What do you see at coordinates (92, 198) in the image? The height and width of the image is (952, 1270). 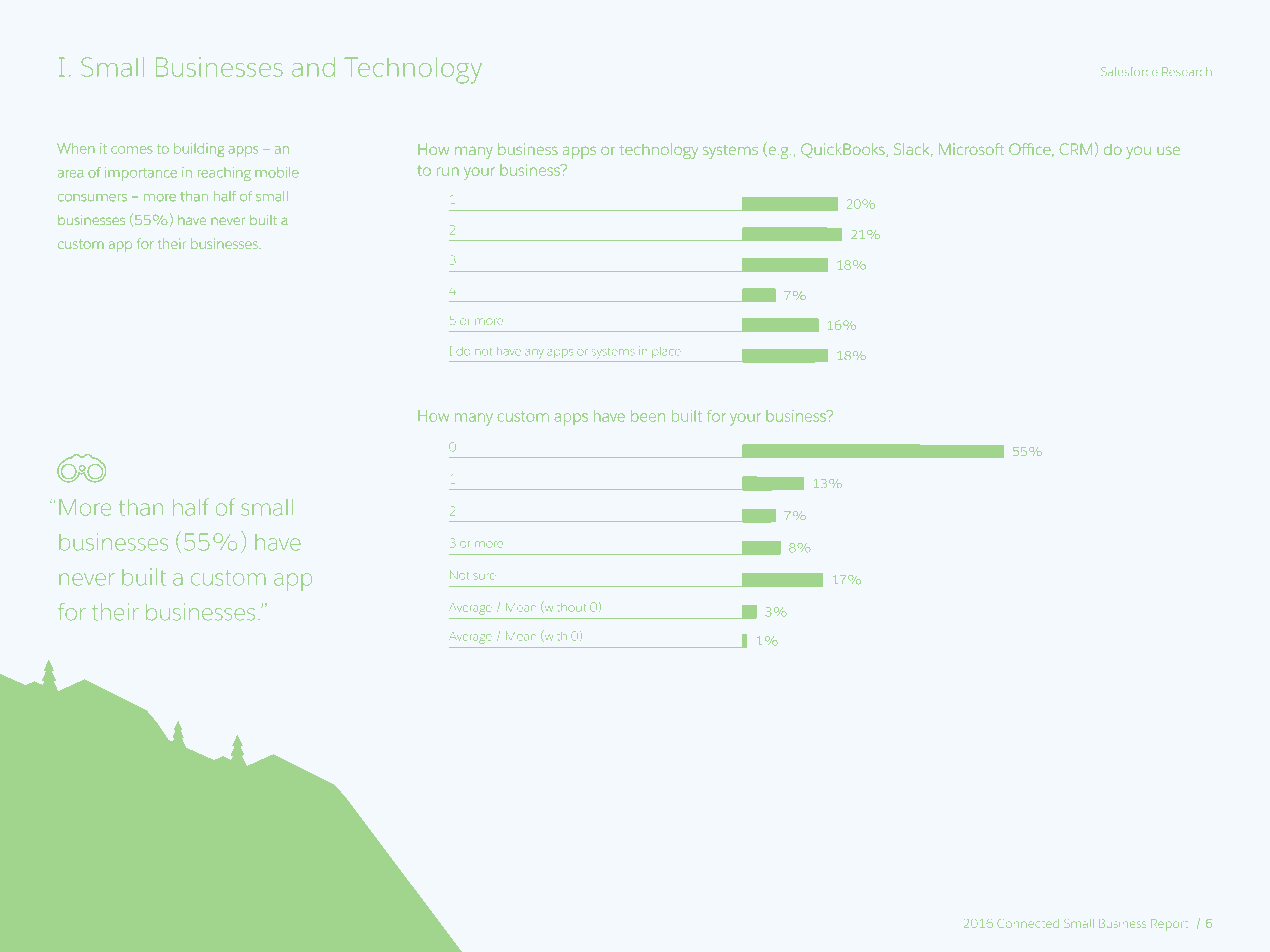 I see `consumers` at bounding box center [92, 198].
